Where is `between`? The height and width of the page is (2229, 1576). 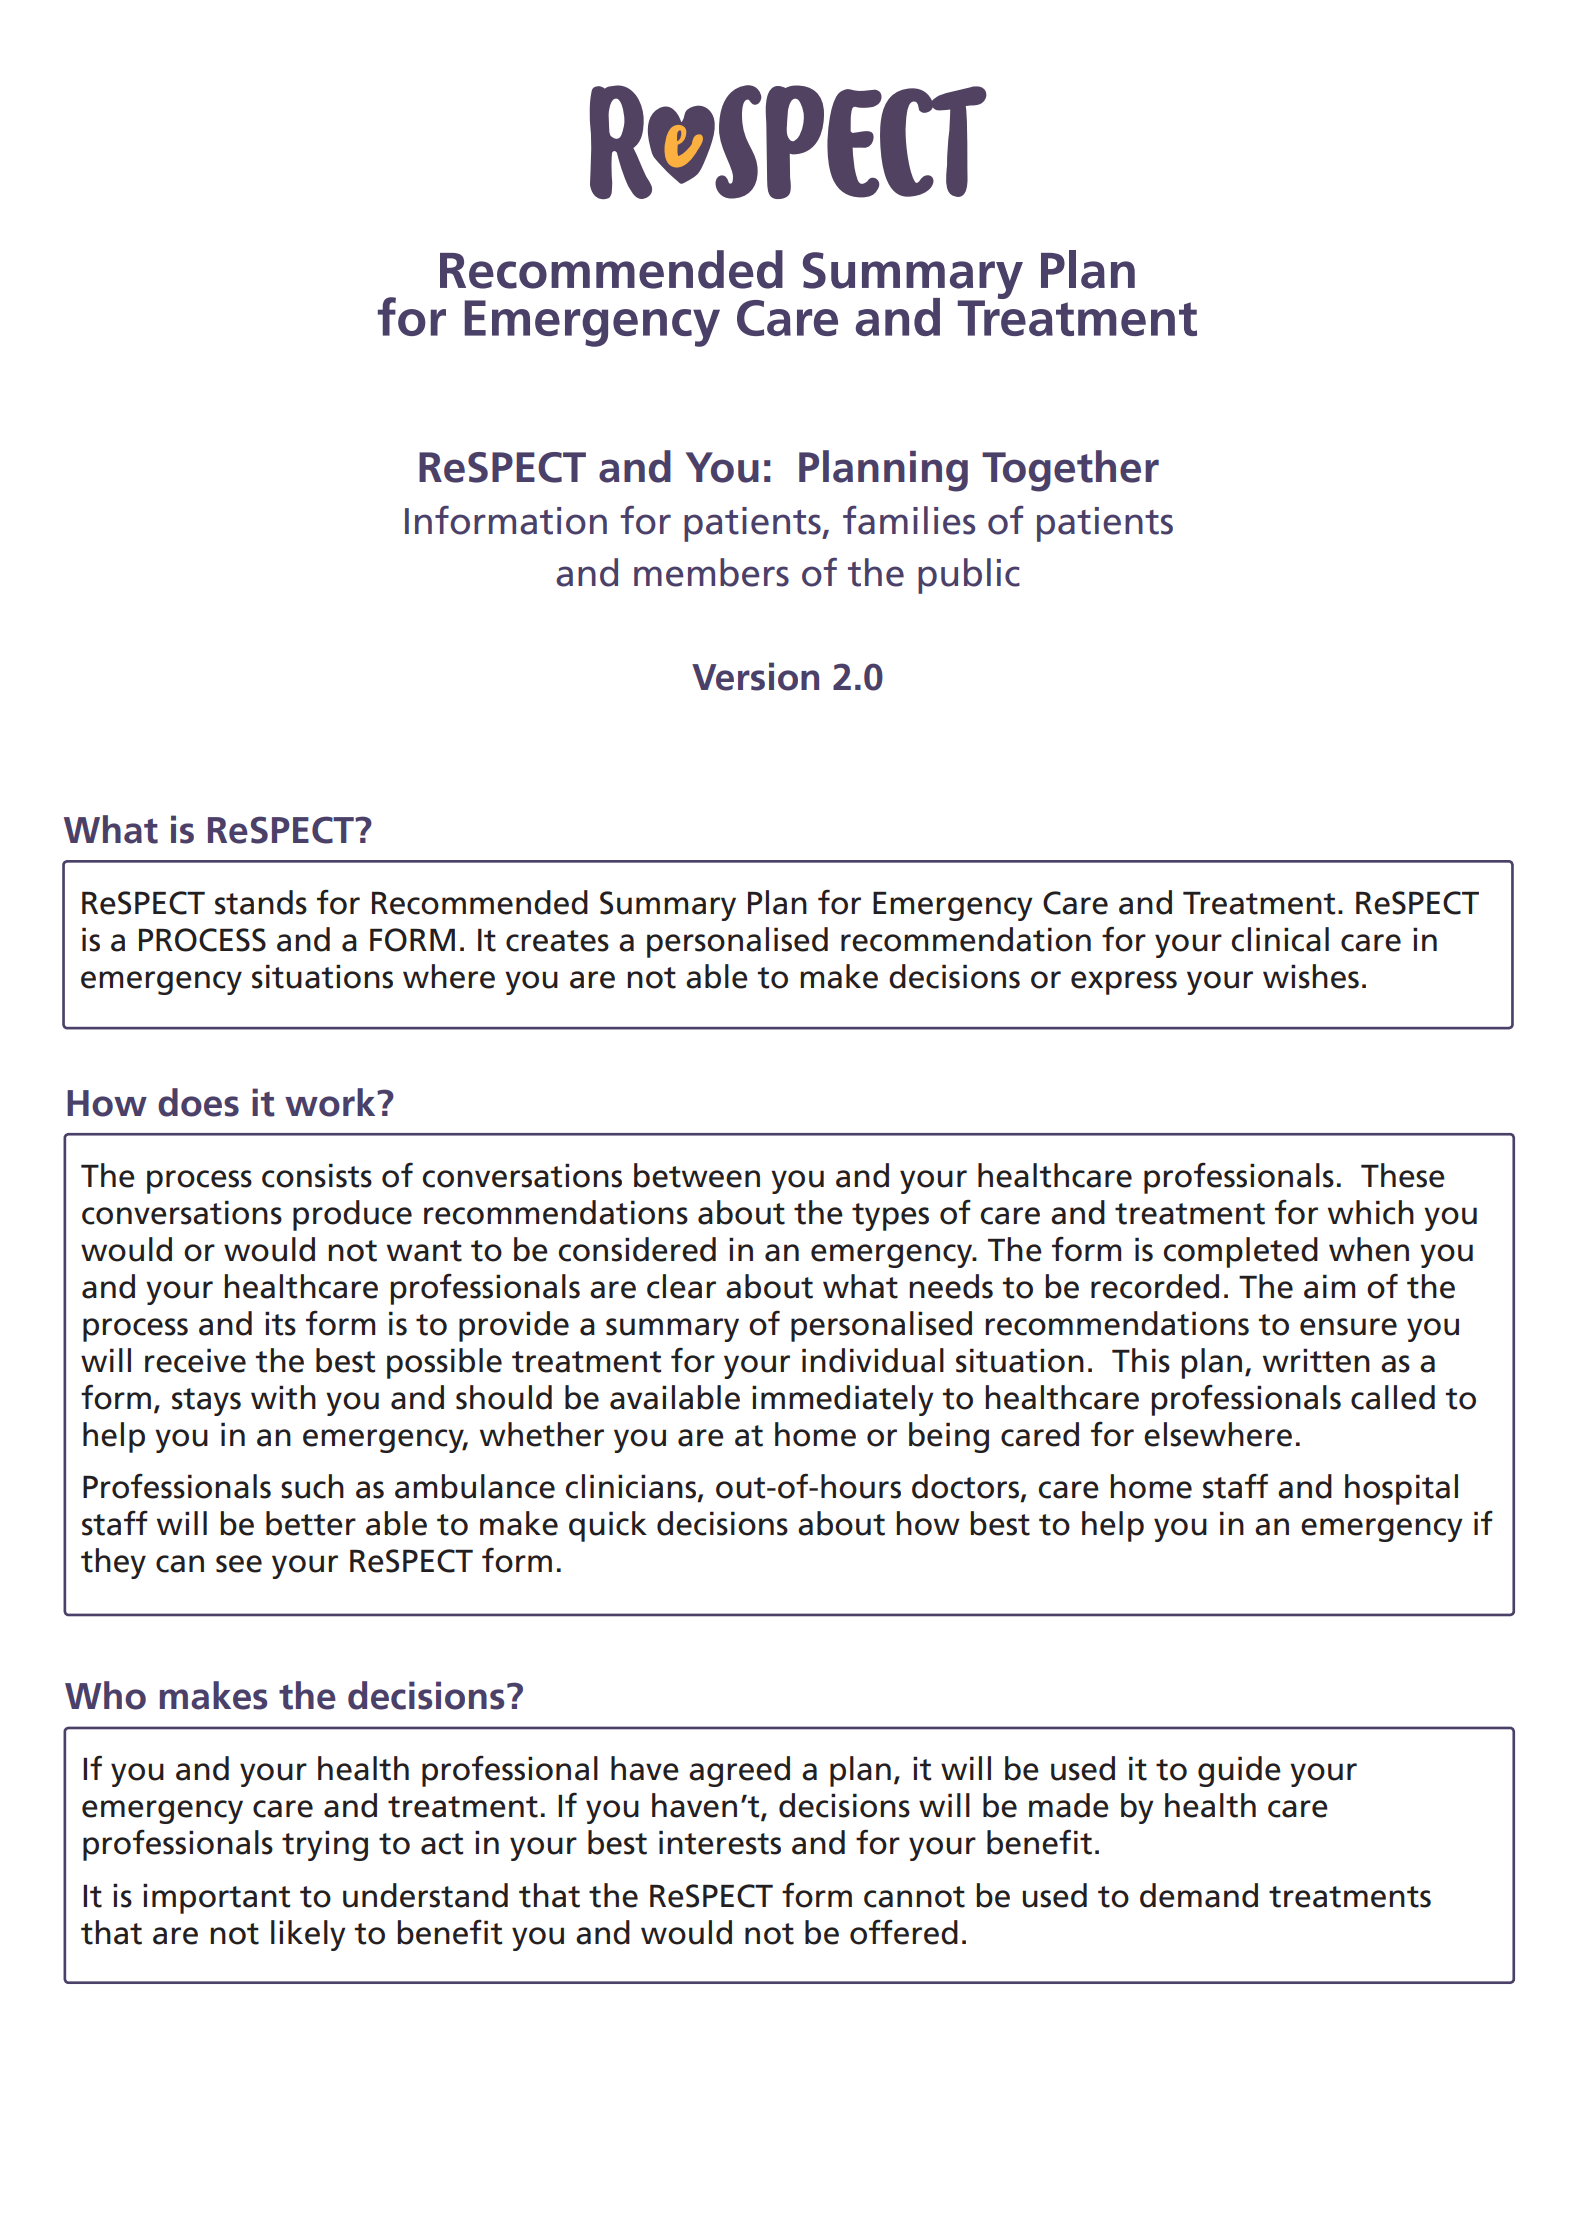
between is located at coordinates (697, 1175).
